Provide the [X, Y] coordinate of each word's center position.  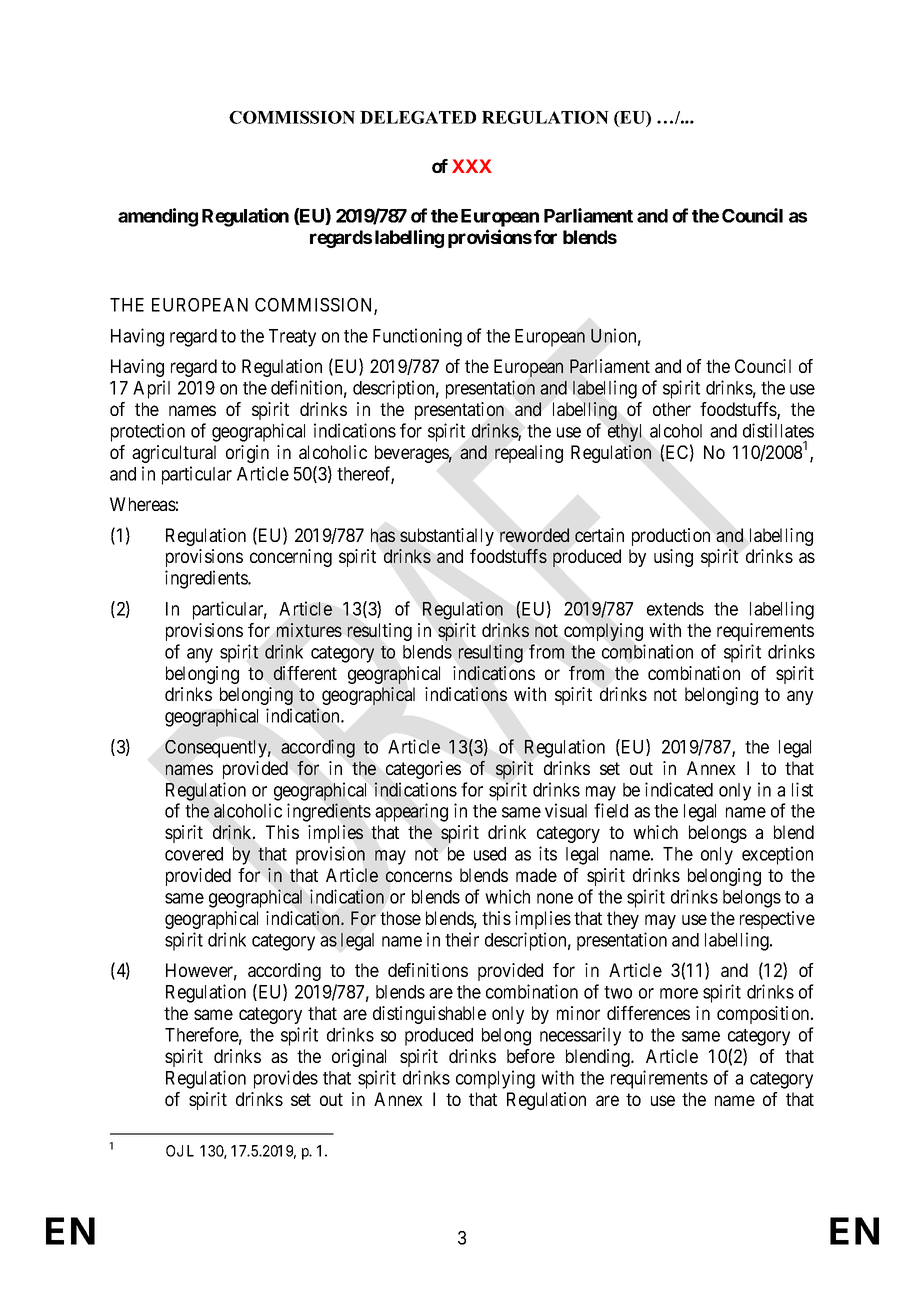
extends [675, 609]
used [490, 854]
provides [286, 1079]
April [151, 389]
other [672, 409]
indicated [679, 789]
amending [158, 217]
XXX [472, 166]
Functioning [417, 337]
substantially [447, 537]
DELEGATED [418, 117]
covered [194, 854]
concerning [291, 558]
